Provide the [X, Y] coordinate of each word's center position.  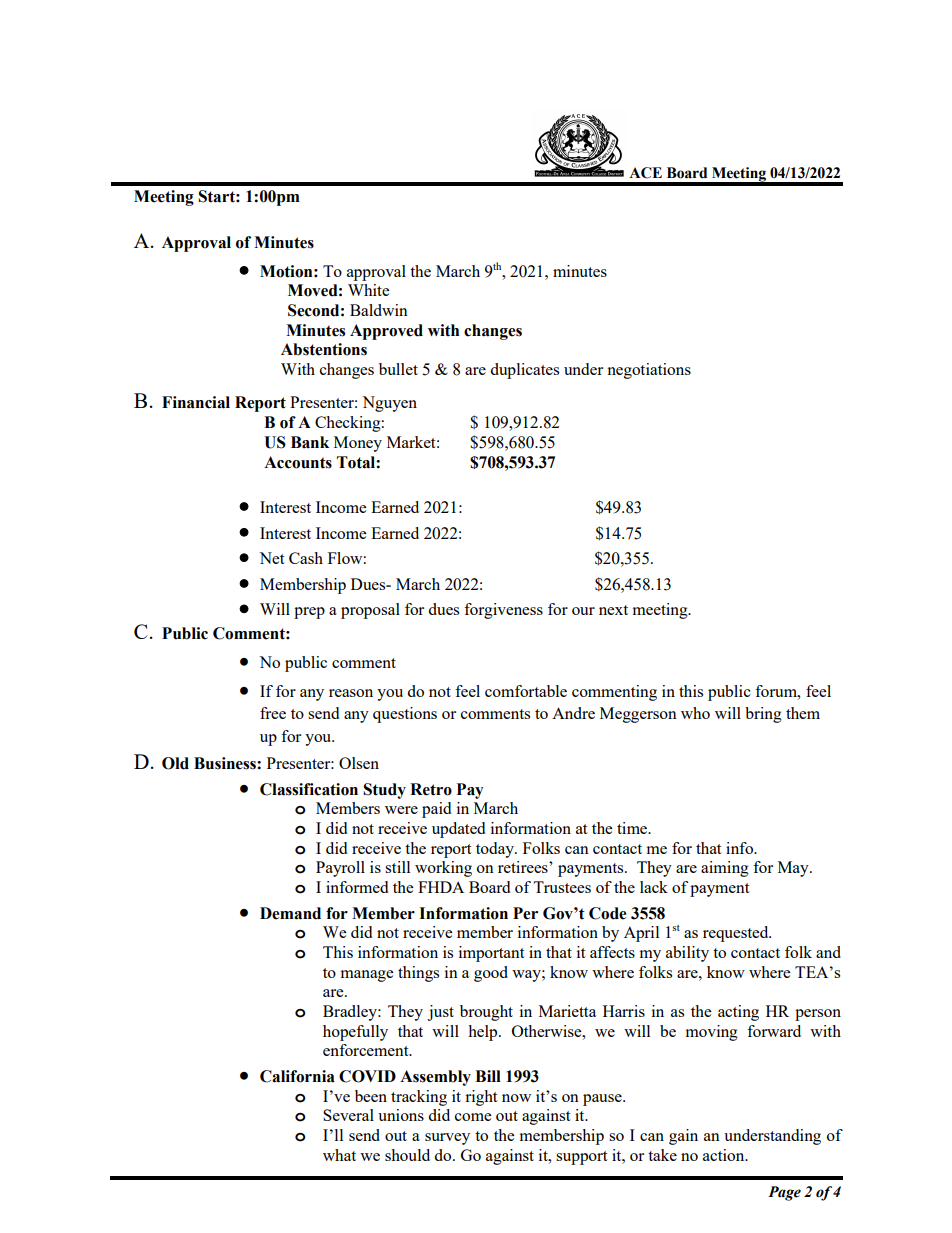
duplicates [524, 371]
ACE [645, 173]
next [613, 610]
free [273, 713]
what [339, 1155]
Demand [290, 913]
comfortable [526, 691]
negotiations [649, 371]
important [491, 954]
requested [737, 934]
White [368, 290]
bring [763, 715]
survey [447, 1139]
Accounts [298, 462]
